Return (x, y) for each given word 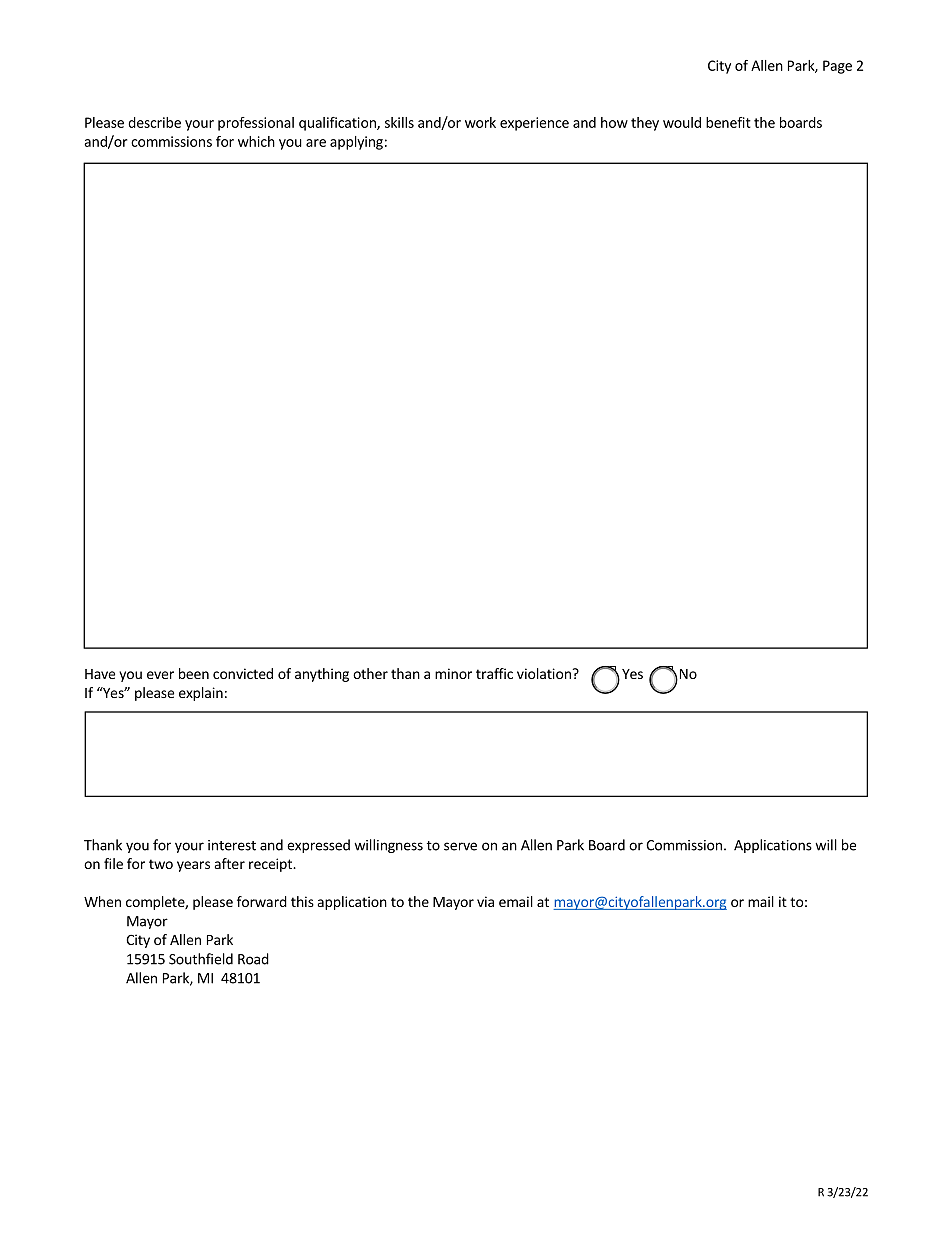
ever (160, 675)
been (194, 673)
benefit (728, 122)
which (256, 141)
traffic (494, 673)
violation (544, 673)
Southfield (201, 959)
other (370, 673)
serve (460, 846)
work (480, 122)
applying (356, 143)
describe (154, 122)
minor (453, 673)
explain (201, 694)
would (682, 122)
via (485, 901)
